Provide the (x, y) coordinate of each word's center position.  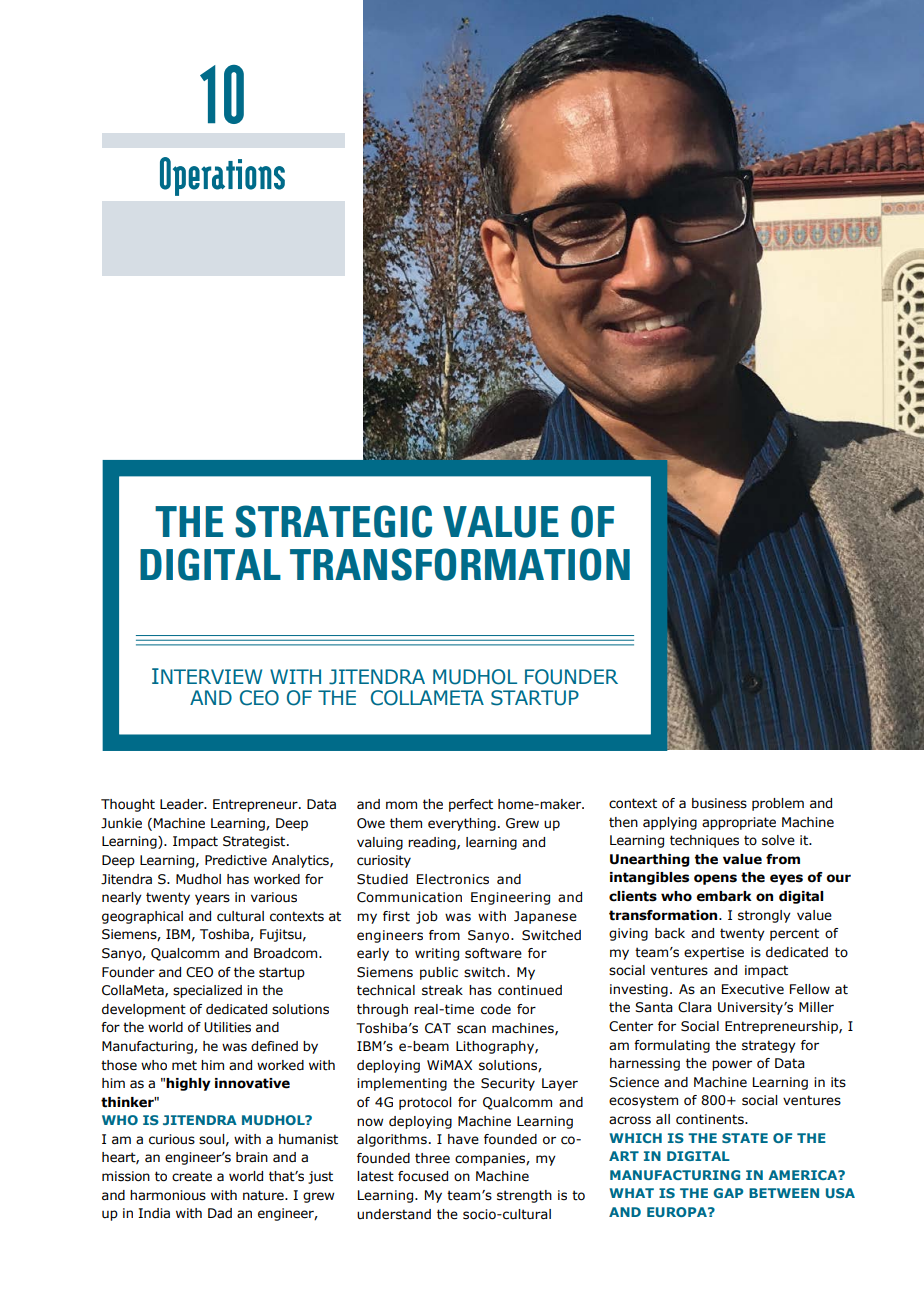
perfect (471, 805)
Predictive (236, 860)
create (192, 1176)
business (719, 803)
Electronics (453, 879)
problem (778, 804)
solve (778, 840)
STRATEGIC (333, 521)
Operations (222, 176)
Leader (183, 804)
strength (524, 1196)
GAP (728, 1193)
